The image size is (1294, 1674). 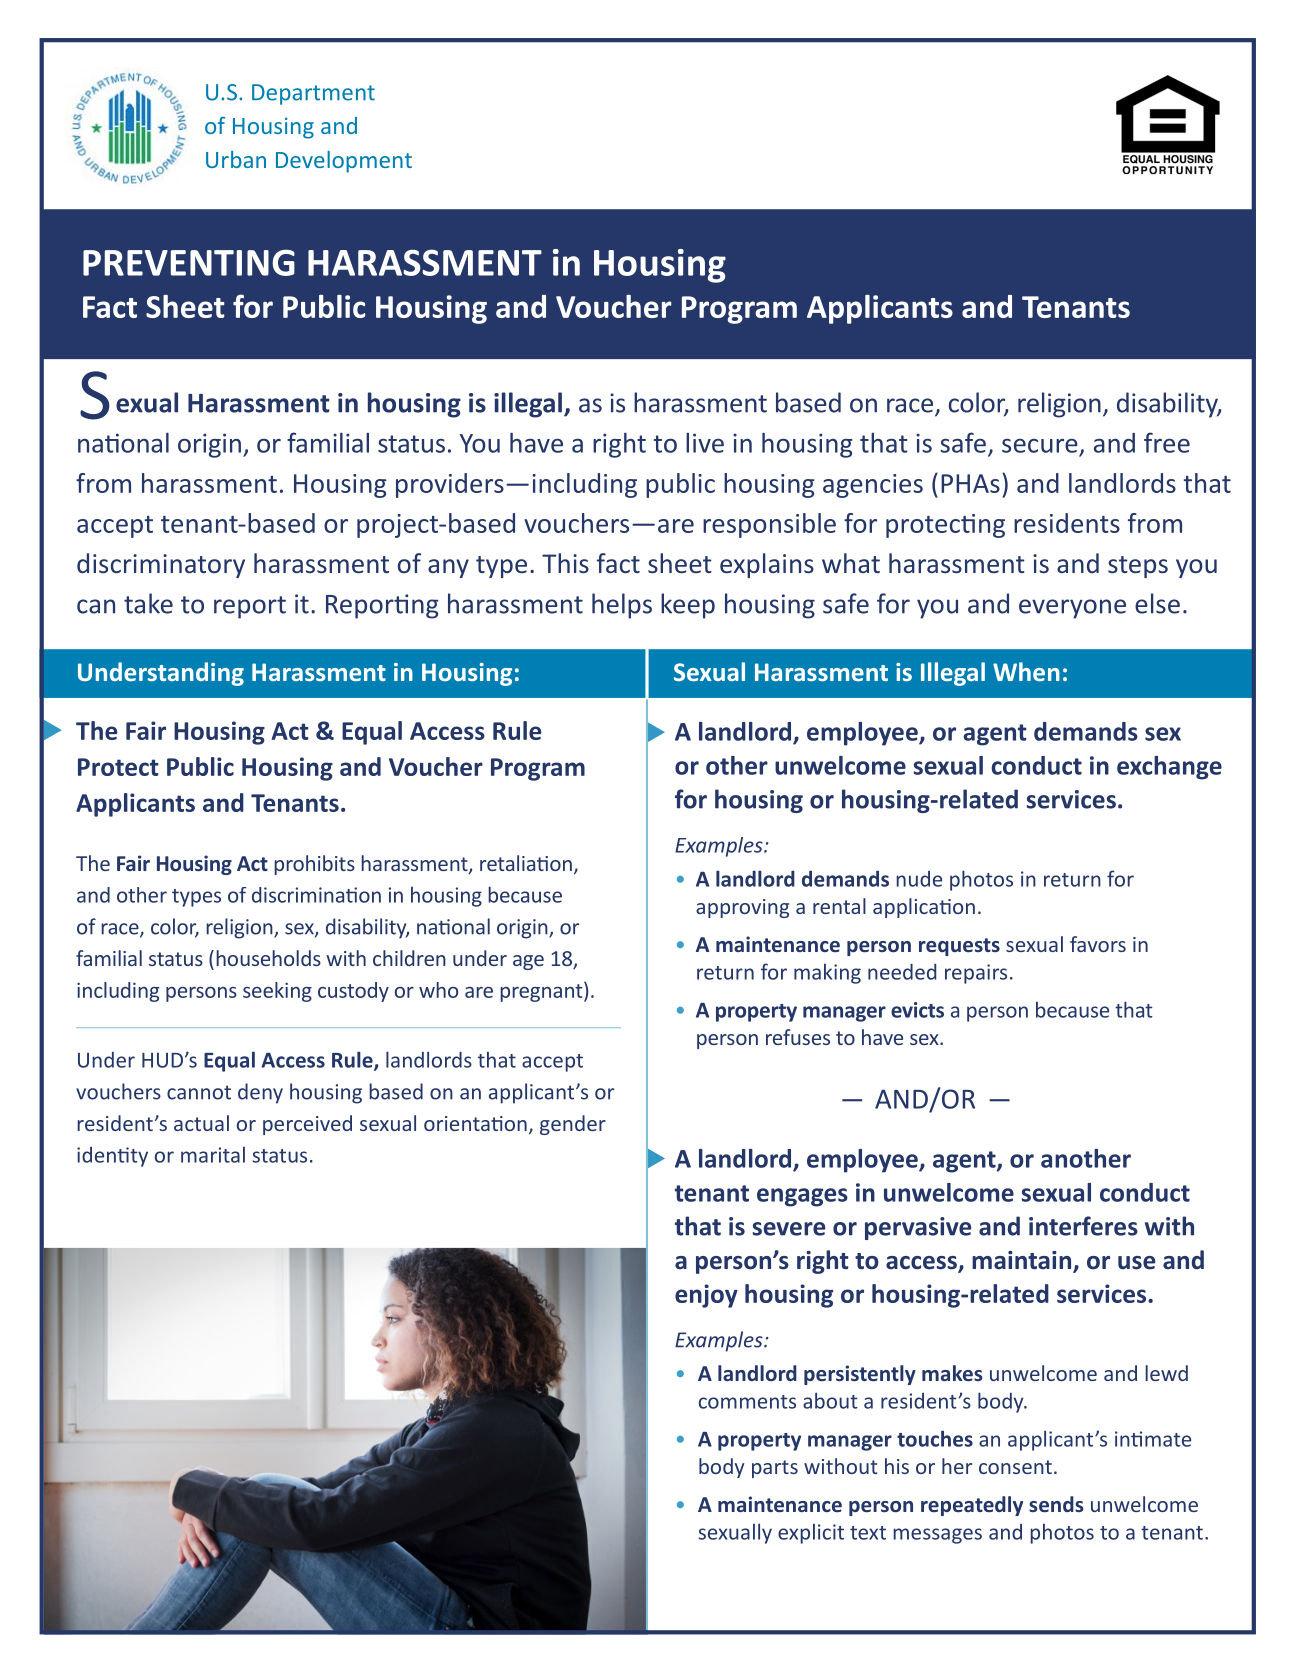 What do you see at coordinates (344, 162) in the document?
I see `Development` at bounding box center [344, 162].
